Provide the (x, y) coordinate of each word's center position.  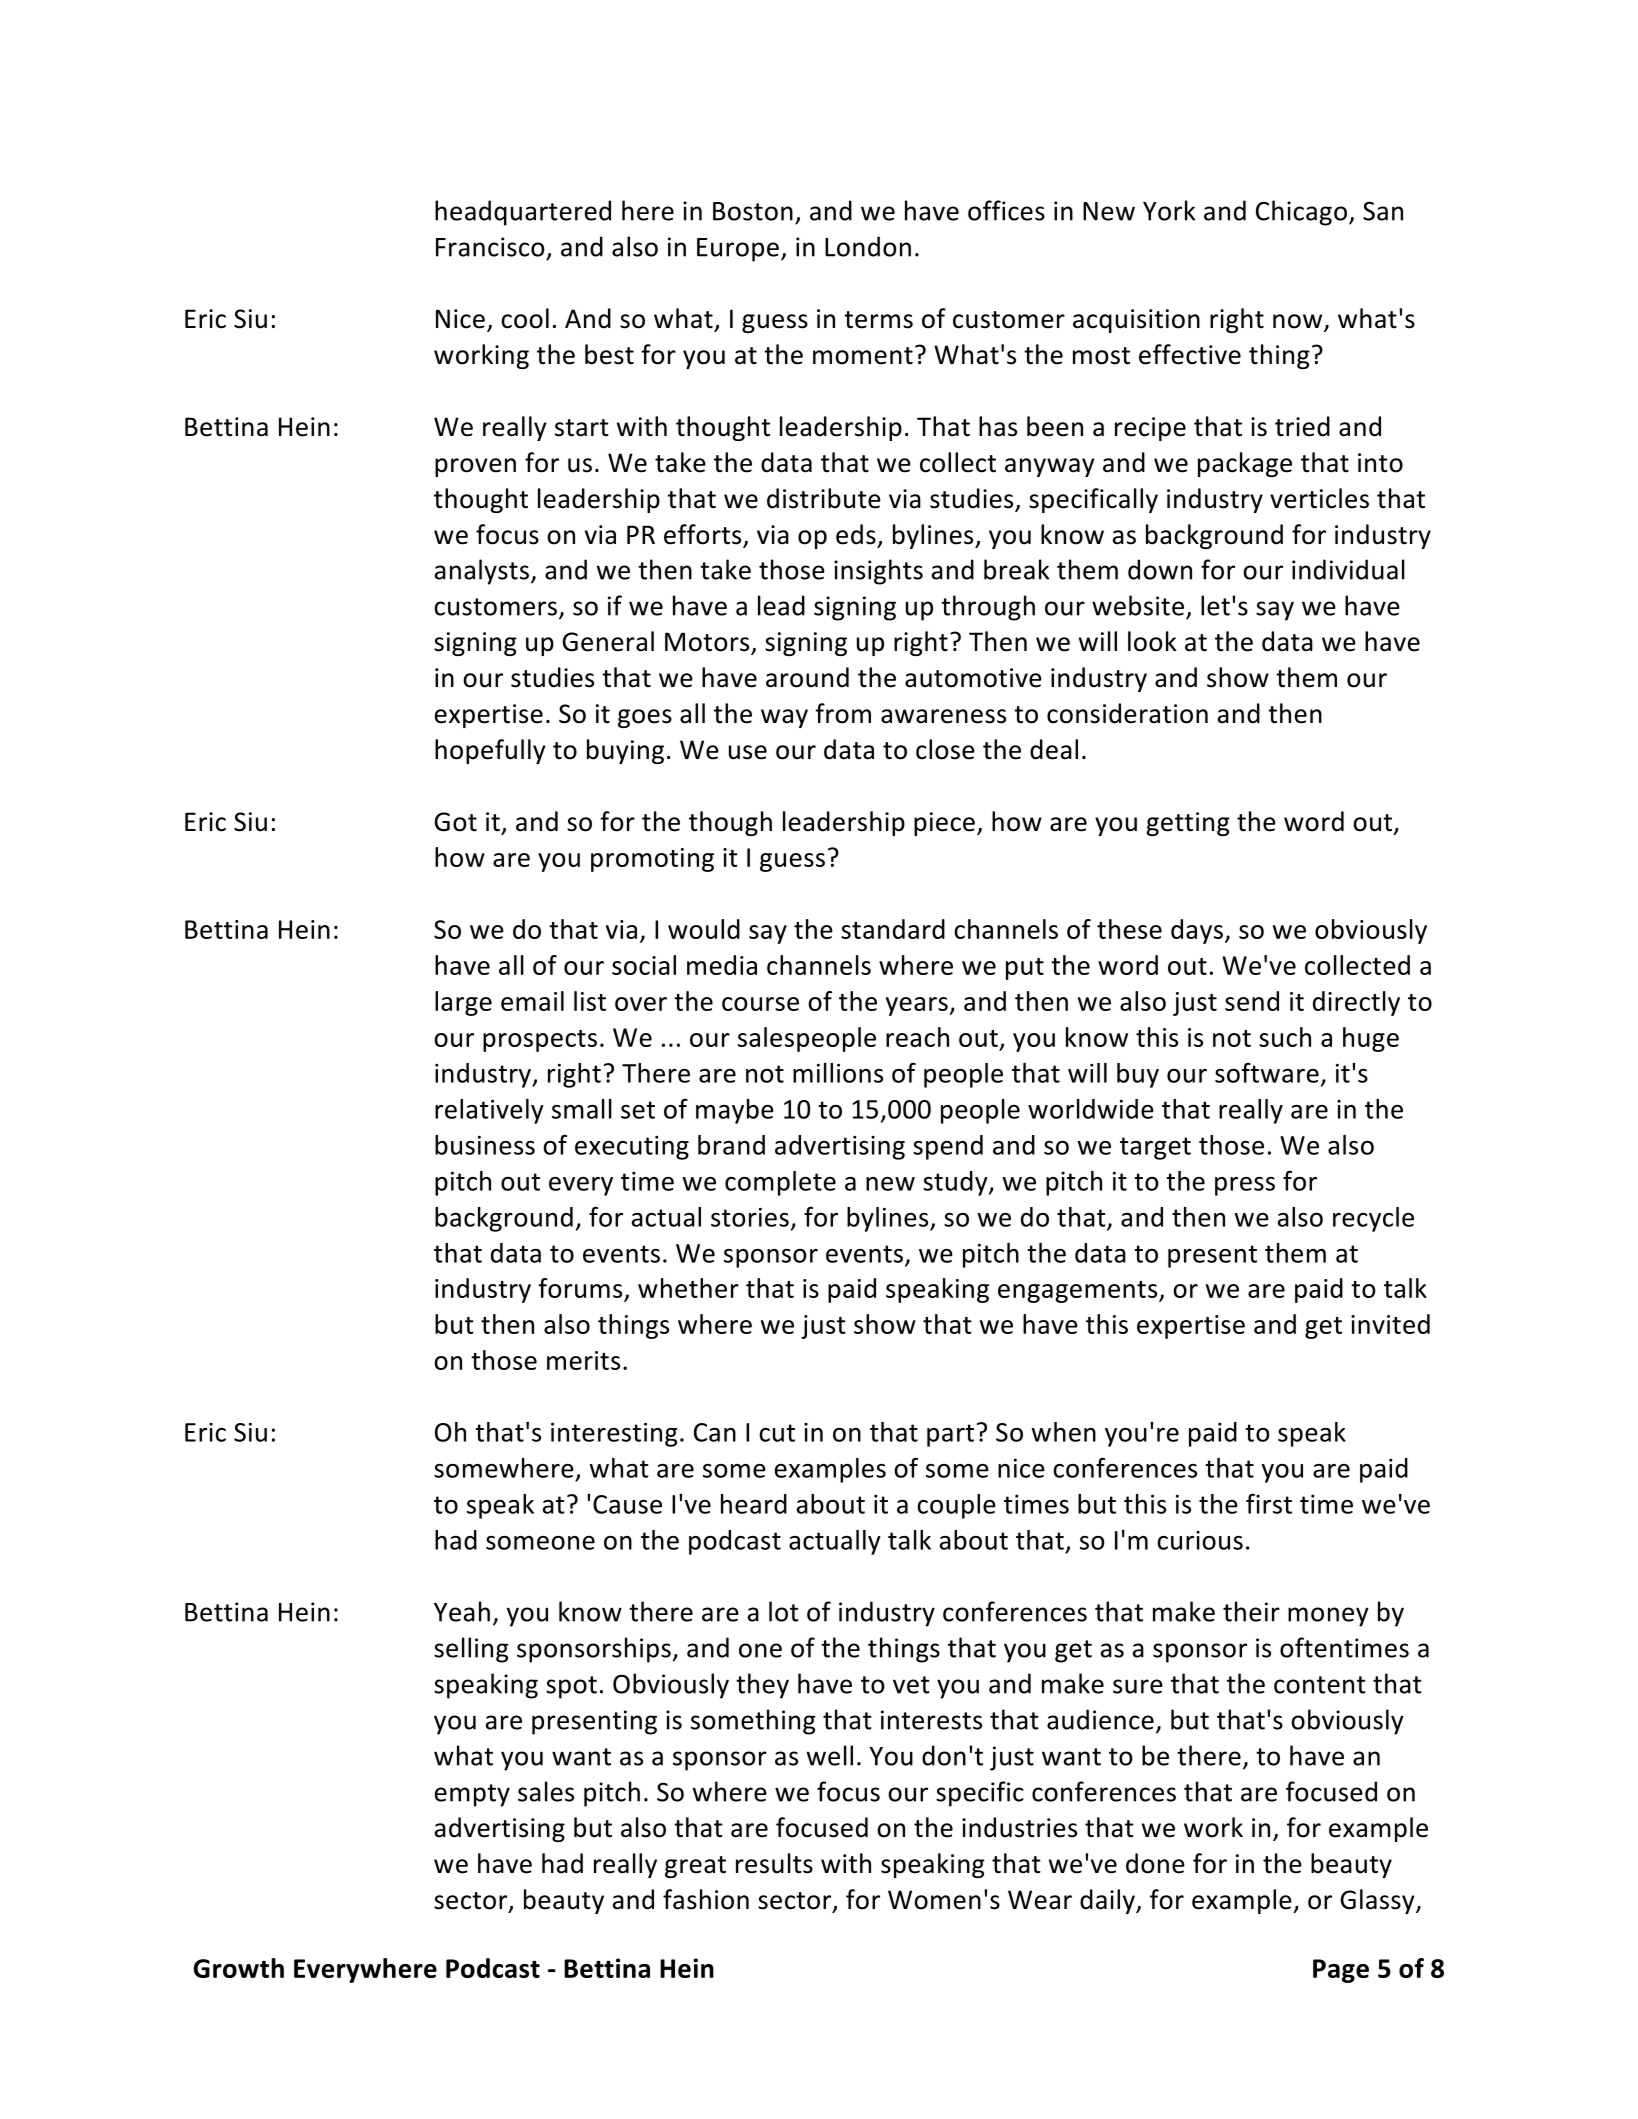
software (1267, 1072)
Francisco (490, 247)
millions (838, 1073)
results (774, 1863)
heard (754, 1504)
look (1152, 641)
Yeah (462, 1611)
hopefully (490, 751)
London (868, 246)
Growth (238, 1968)
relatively (489, 1111)
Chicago (1301, 213)
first (1269, 1503)
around (807, 677)
